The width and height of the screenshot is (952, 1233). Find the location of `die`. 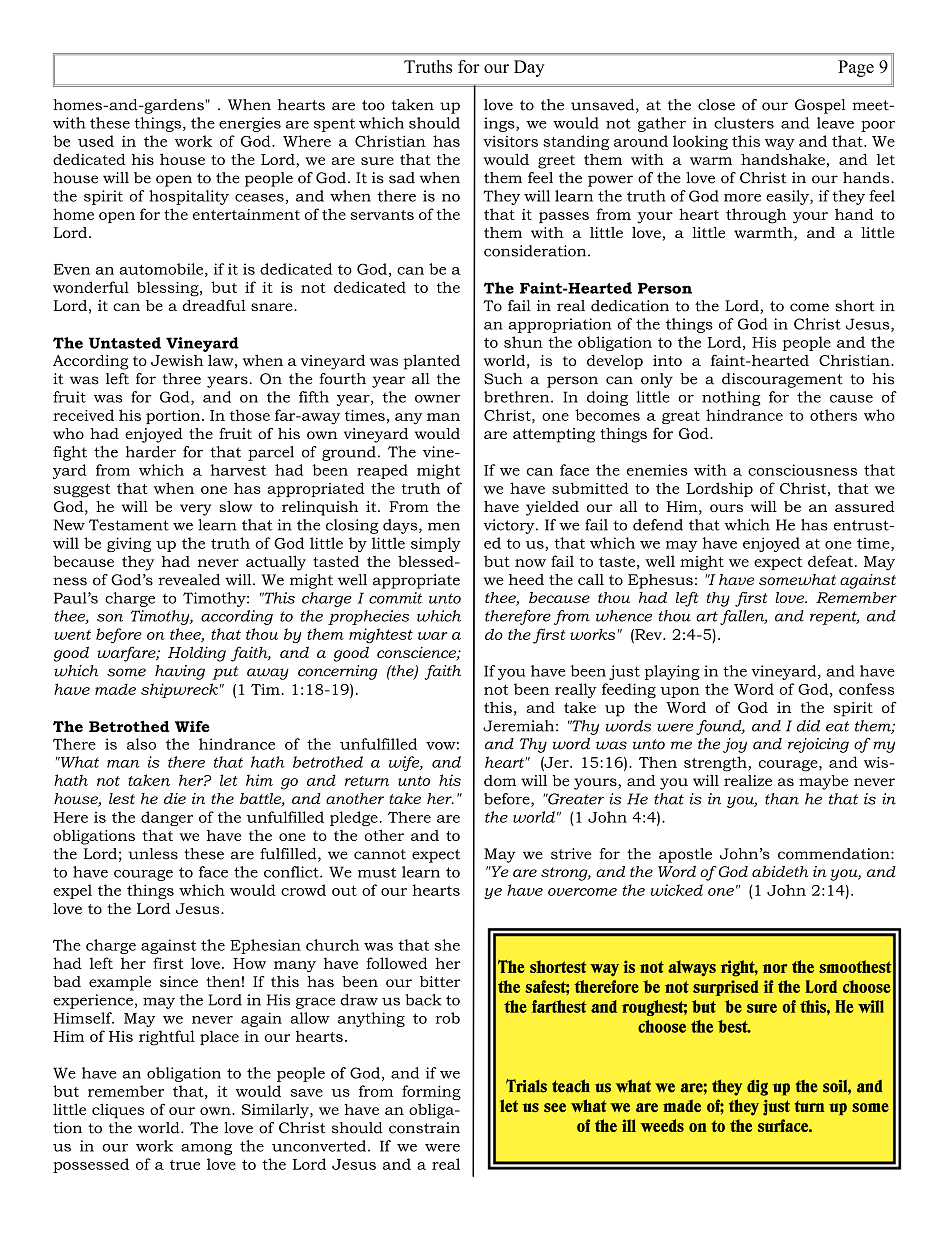

die is located at coordinates (175, 798).
